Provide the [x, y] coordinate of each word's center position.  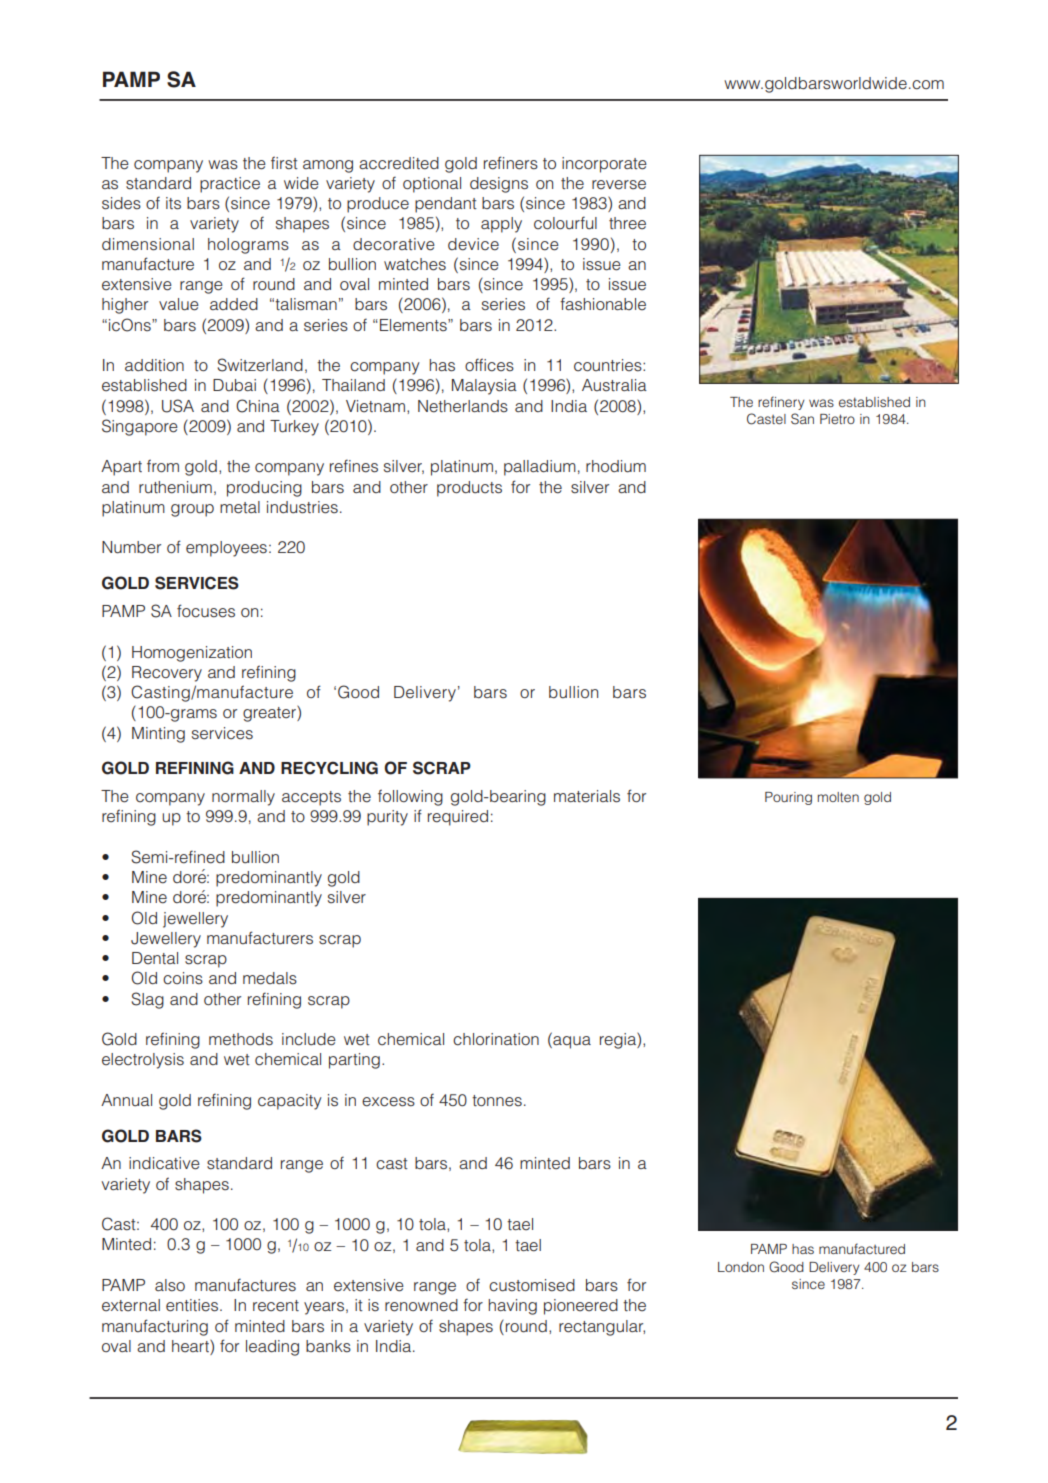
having [512, 1307]
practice [230, 185]
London [741, 1267]
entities [193, 1305]
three [627, 223]
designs [499, 185]
